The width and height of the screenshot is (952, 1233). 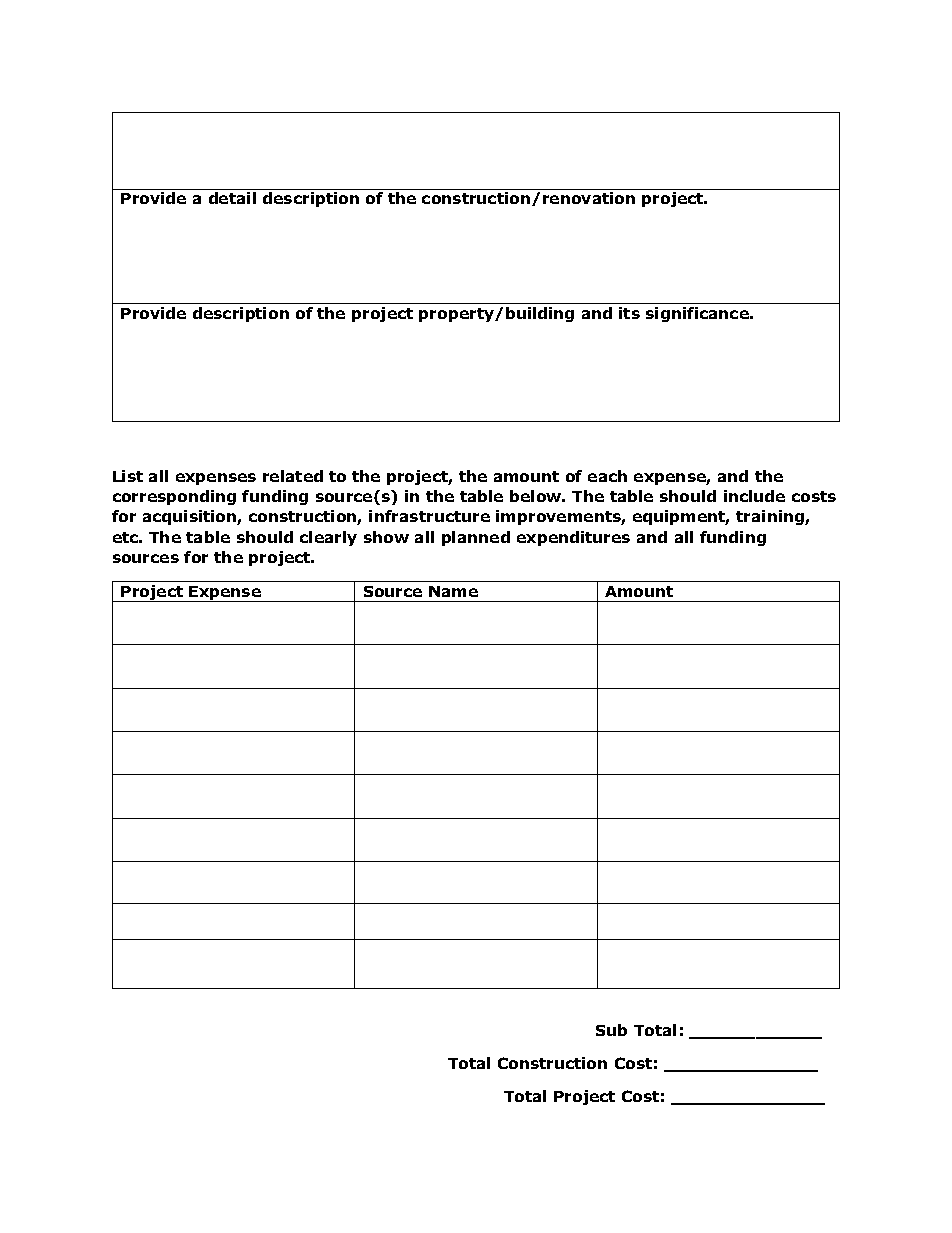 I want to click on expenditures, so click(x=573, y=538).
